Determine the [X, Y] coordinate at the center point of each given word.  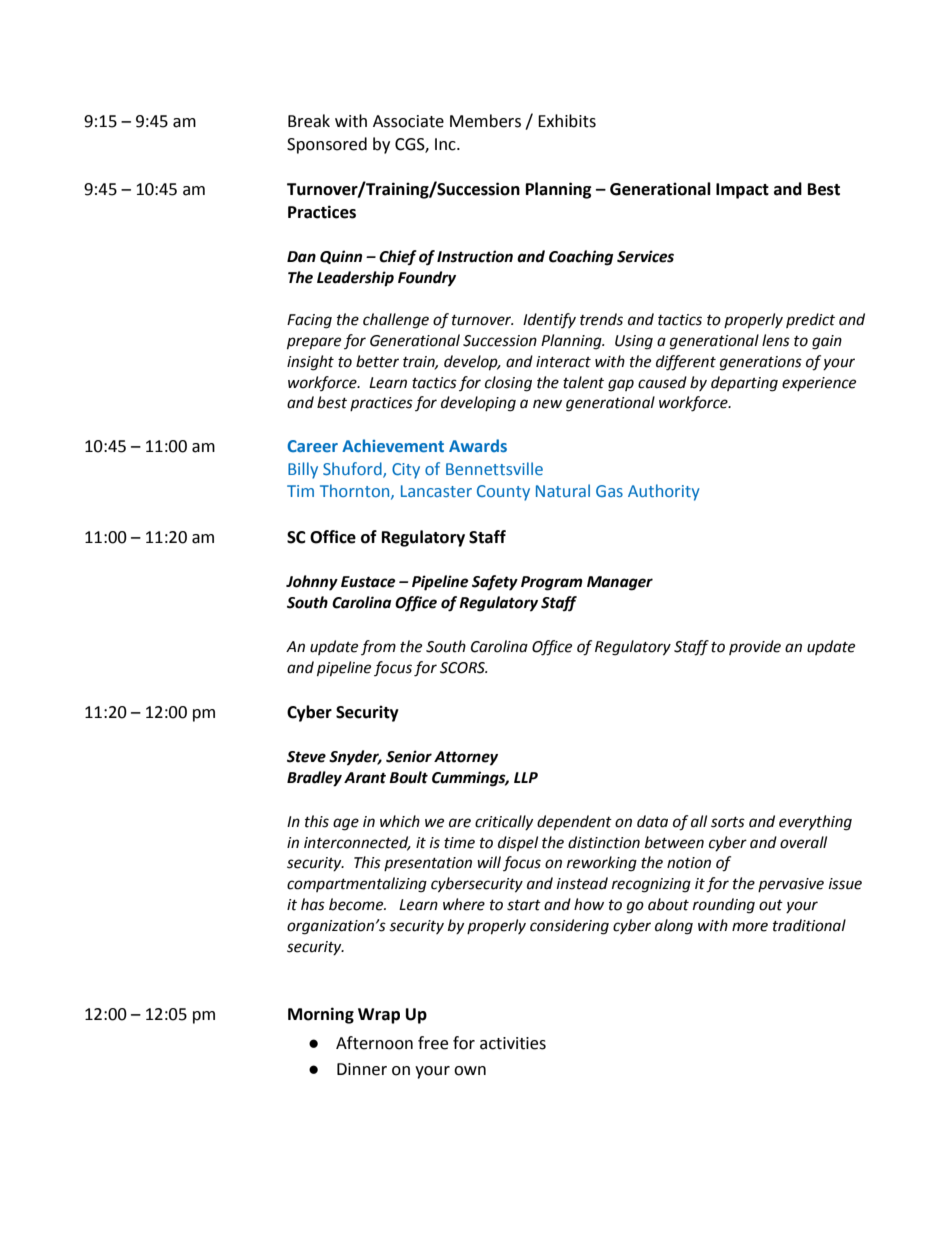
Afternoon [374, 1043]
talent [583, 382]
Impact [742, 191]
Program [552, 583]
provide [755, 647]
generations [761, 363]
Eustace [368, 582]
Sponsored [327, 145]
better [377, 361]
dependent [574, 823]
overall [803, 842]
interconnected [357, 843]
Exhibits [567, 121]
